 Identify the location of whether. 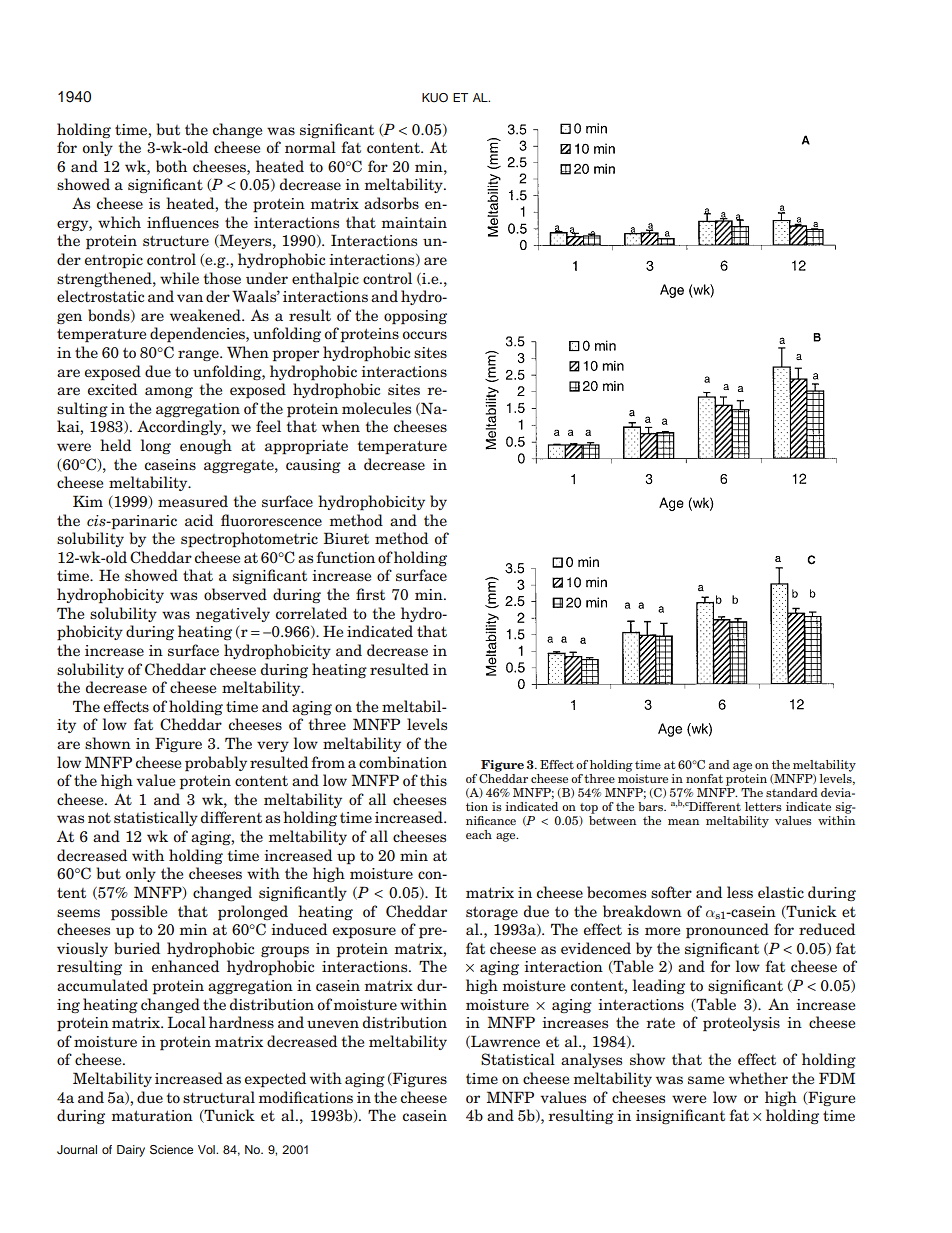
(758, 1078).
